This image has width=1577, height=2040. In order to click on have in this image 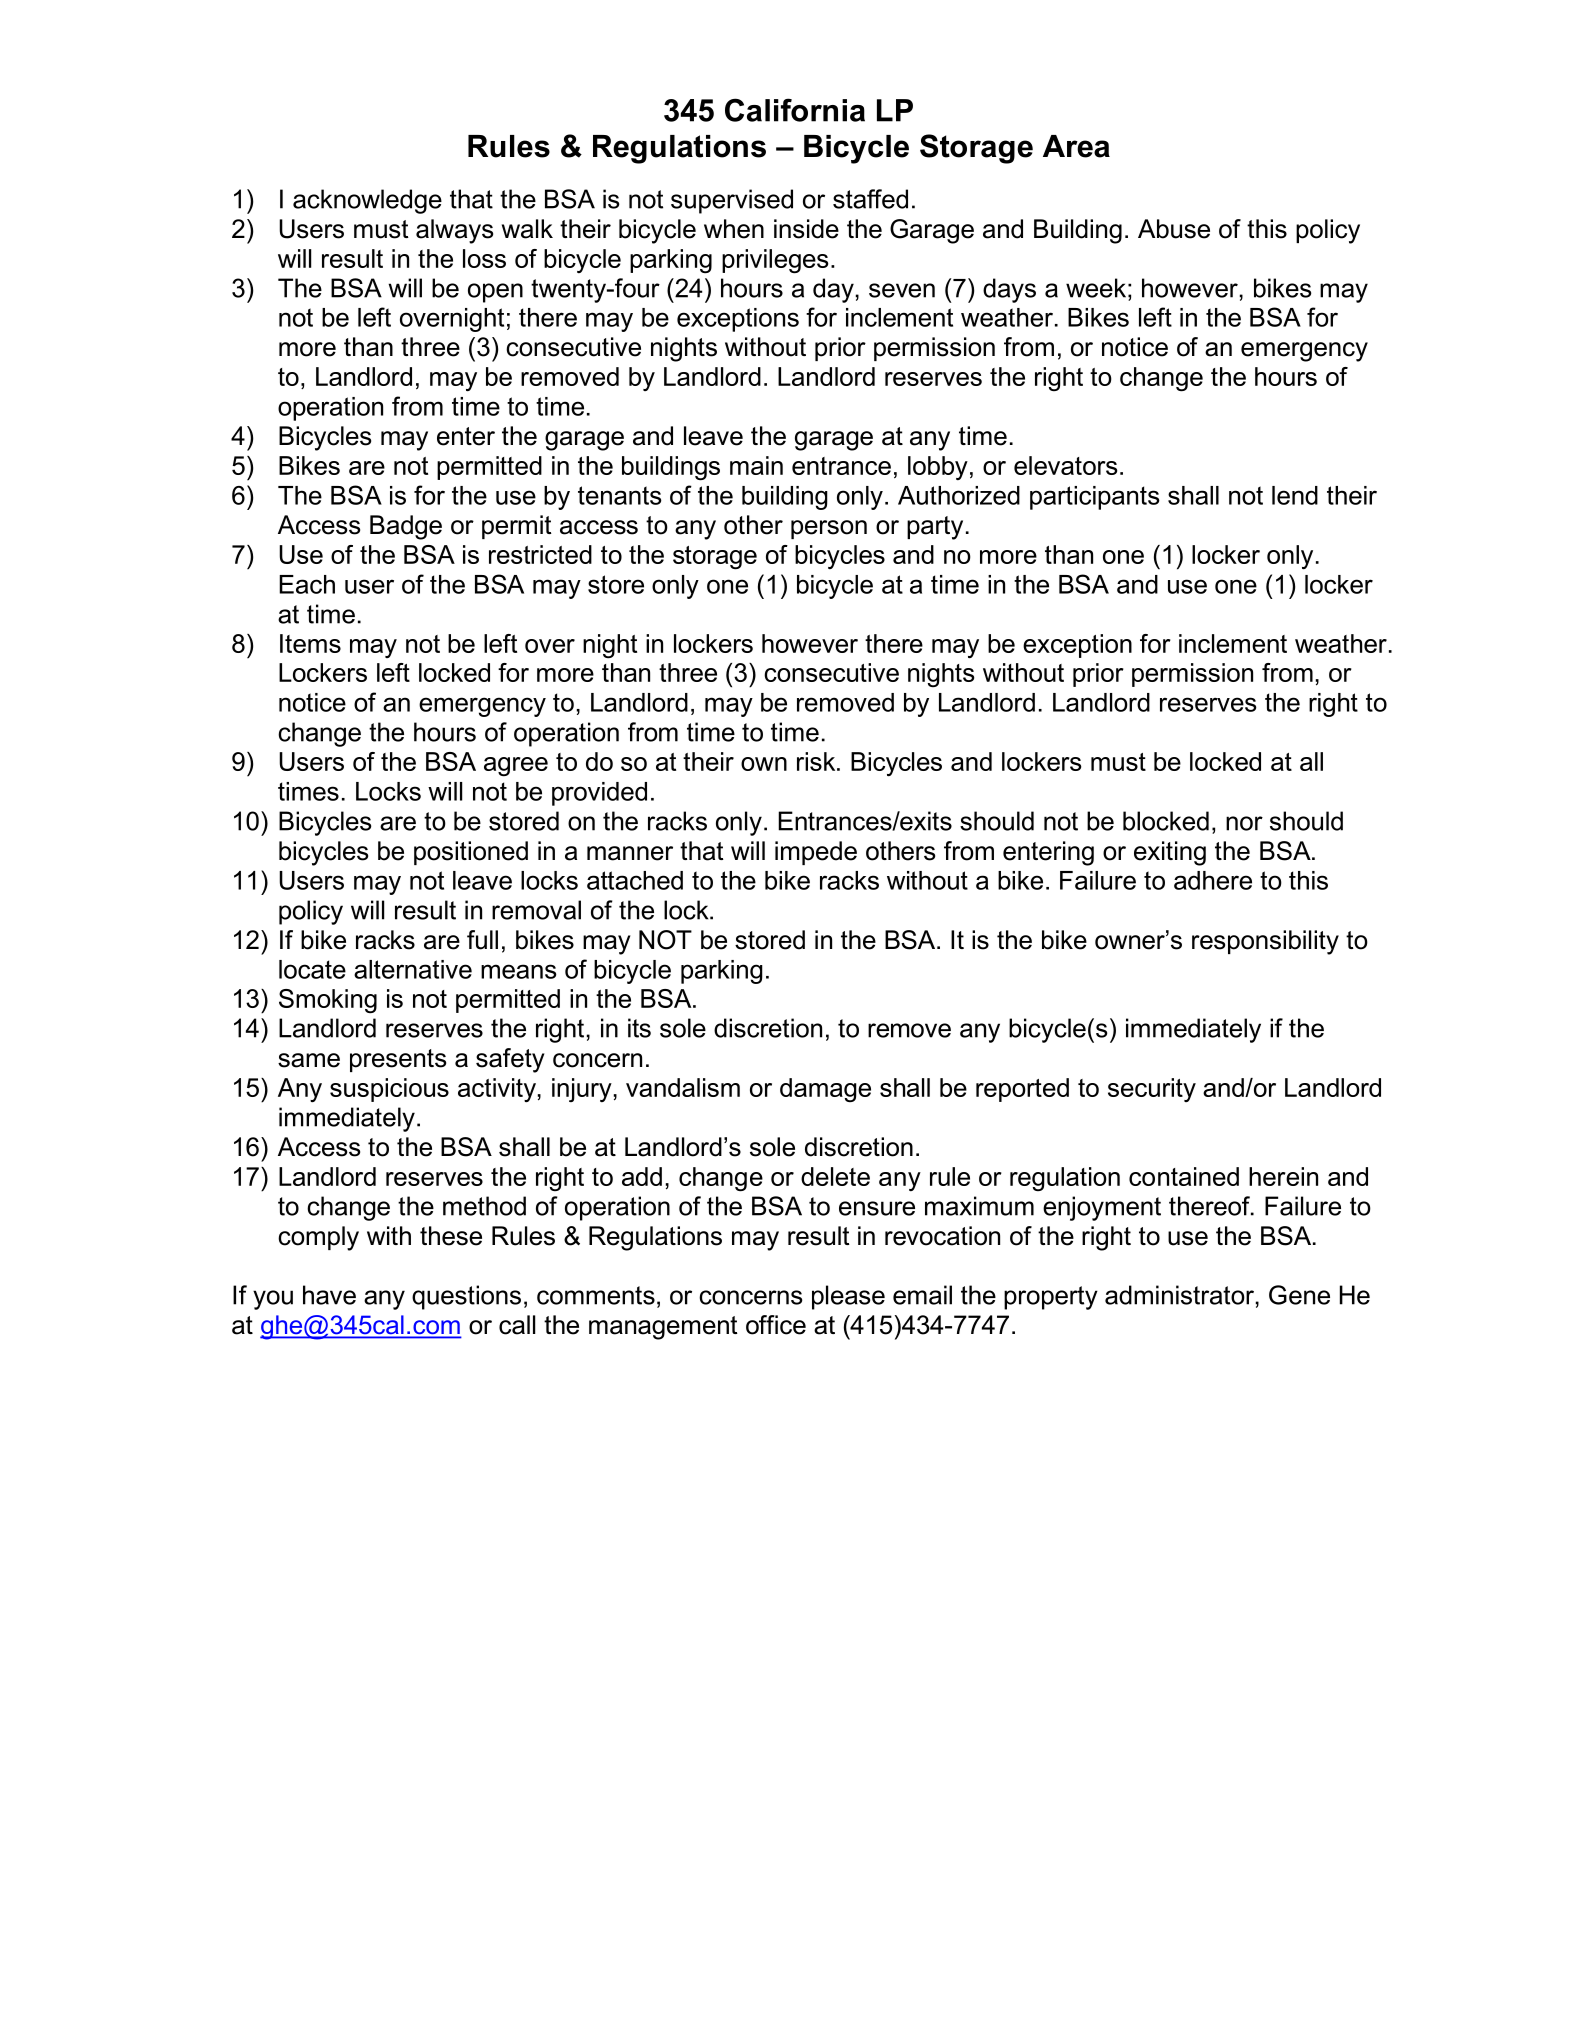, I will do `click(329, 1295)`.
